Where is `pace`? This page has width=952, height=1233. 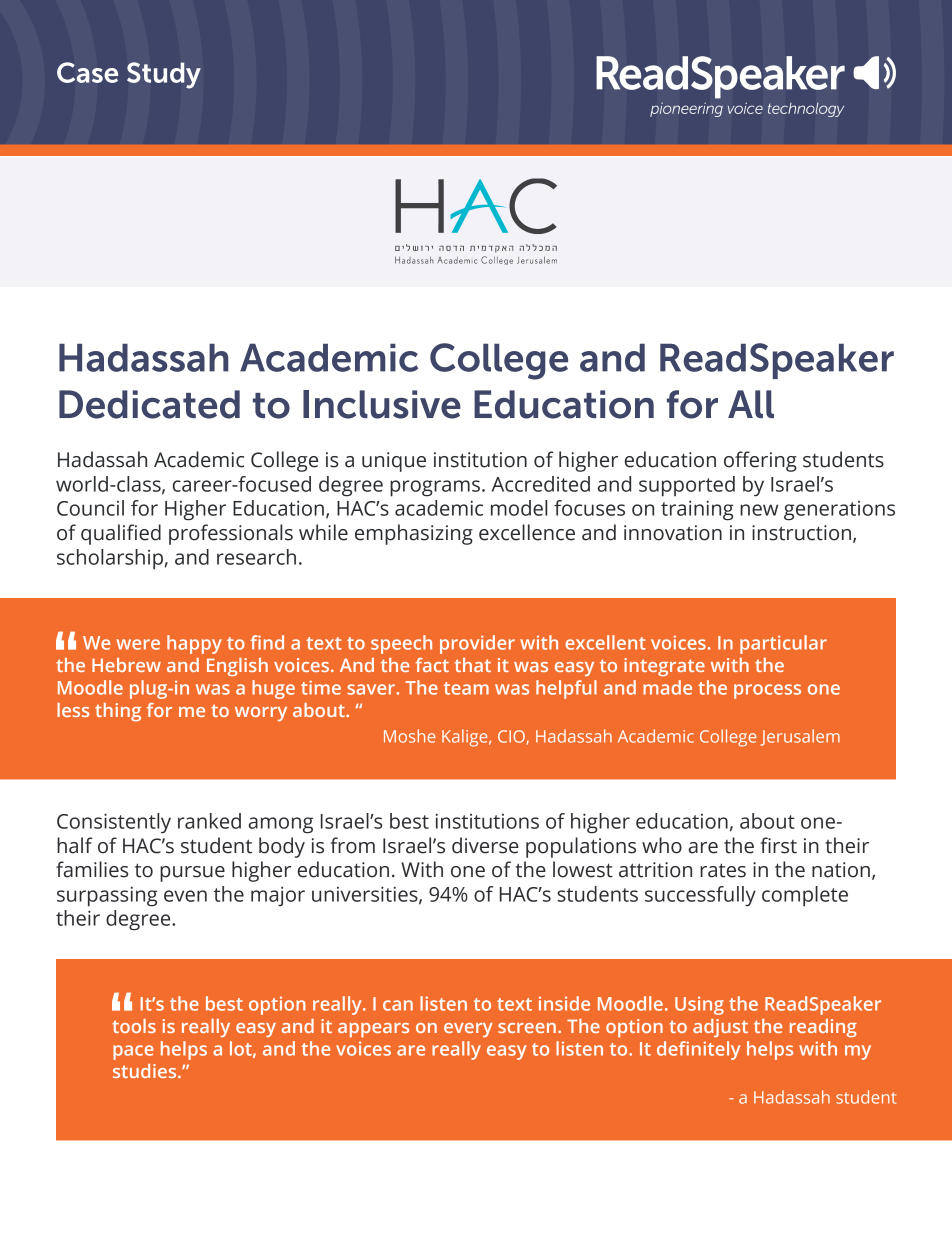
pace is located at coordinates (133, 1052).
